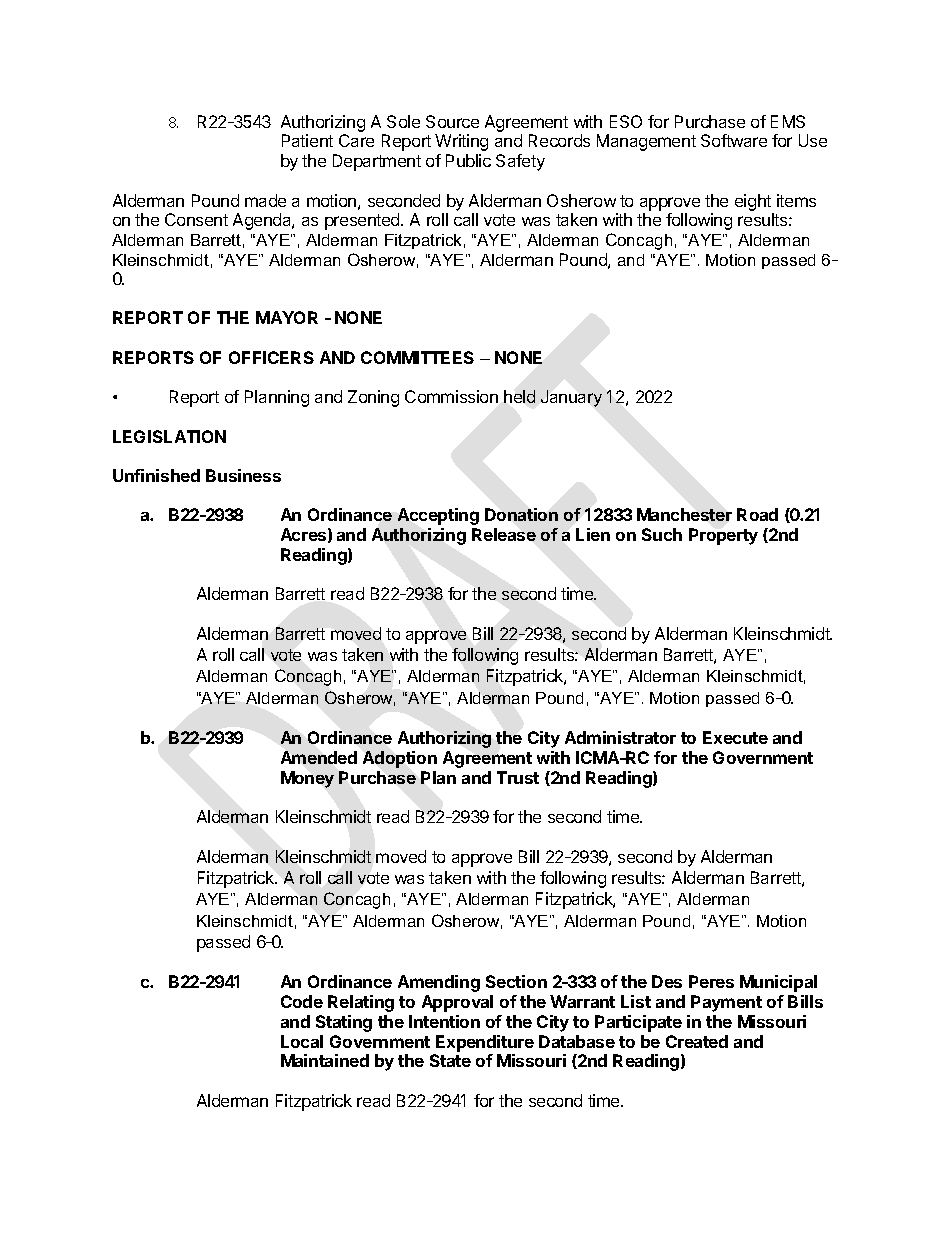 This screenshot has width=952, height=1233. What do you see at coordinates (485, 1043) in the screenshot?
I see `Expenditure` at bounding box center [485, 1043].
